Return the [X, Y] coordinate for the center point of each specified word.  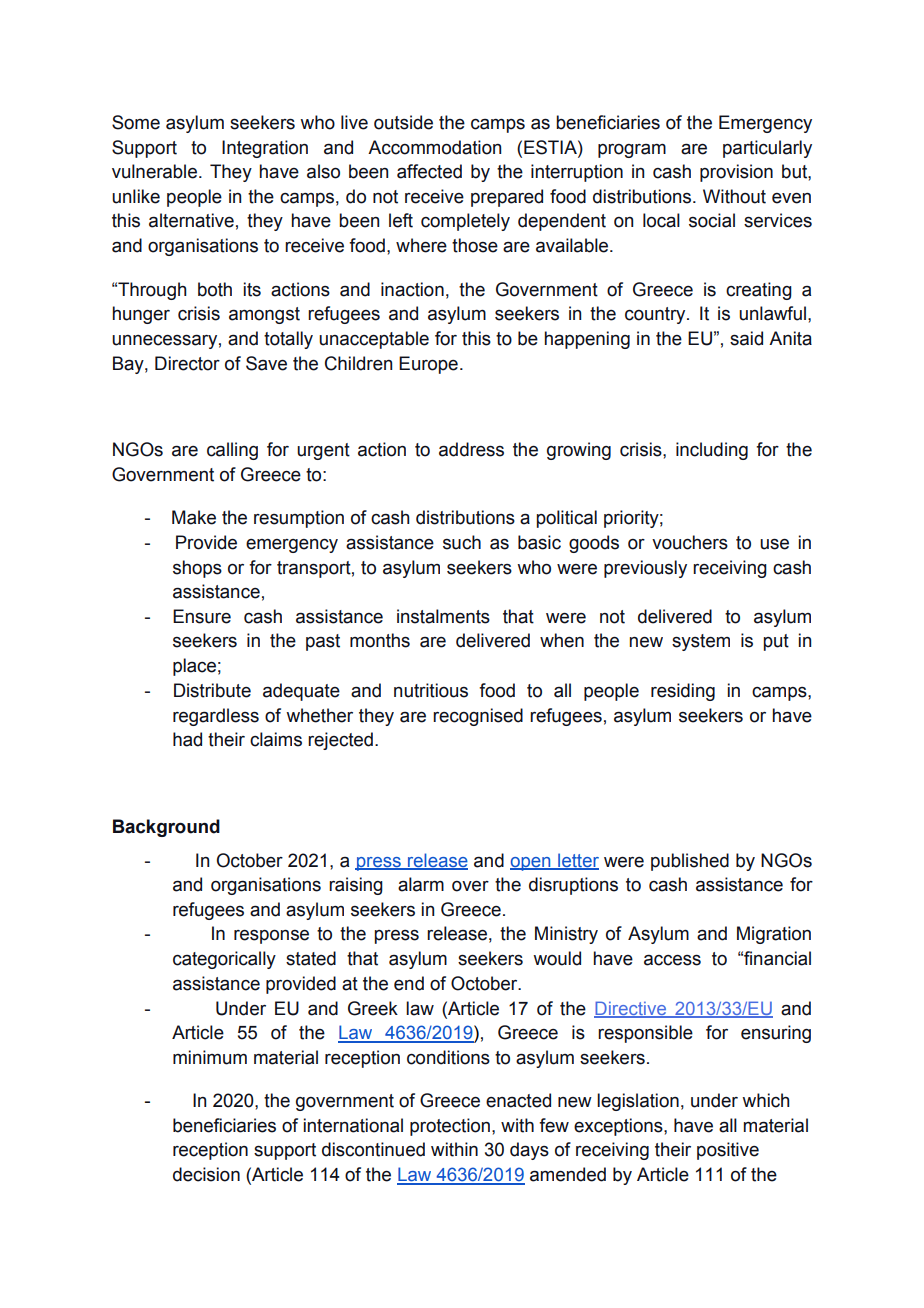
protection [450, 1127]
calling [232, 451]
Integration [265, 149]
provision [736, 173]
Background [166, 828]
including [712, 451]
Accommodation [434, 147]
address [471, 449]
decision [206, 1174]
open [531, 864]
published [690, 862]
